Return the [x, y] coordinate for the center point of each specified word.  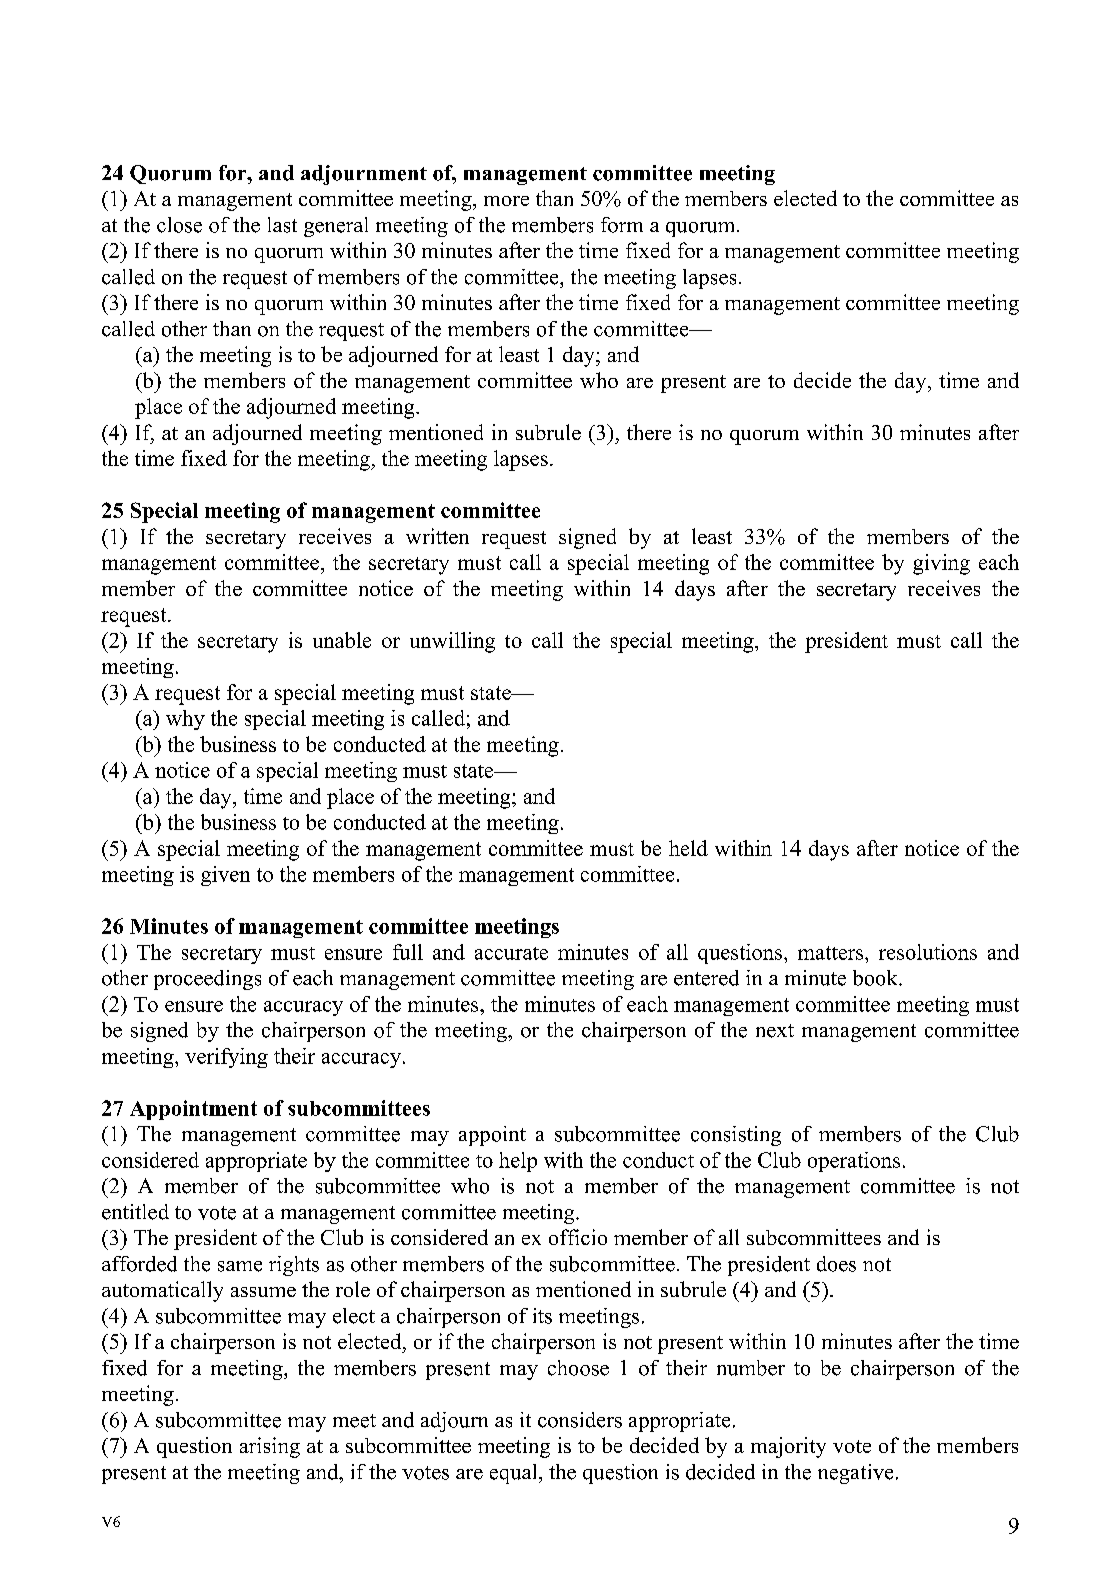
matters [832, 953]
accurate [511, 953]
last [282, 225]
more [506, 201]
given [225, 876]
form [622, 225]
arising [270, 1447]
